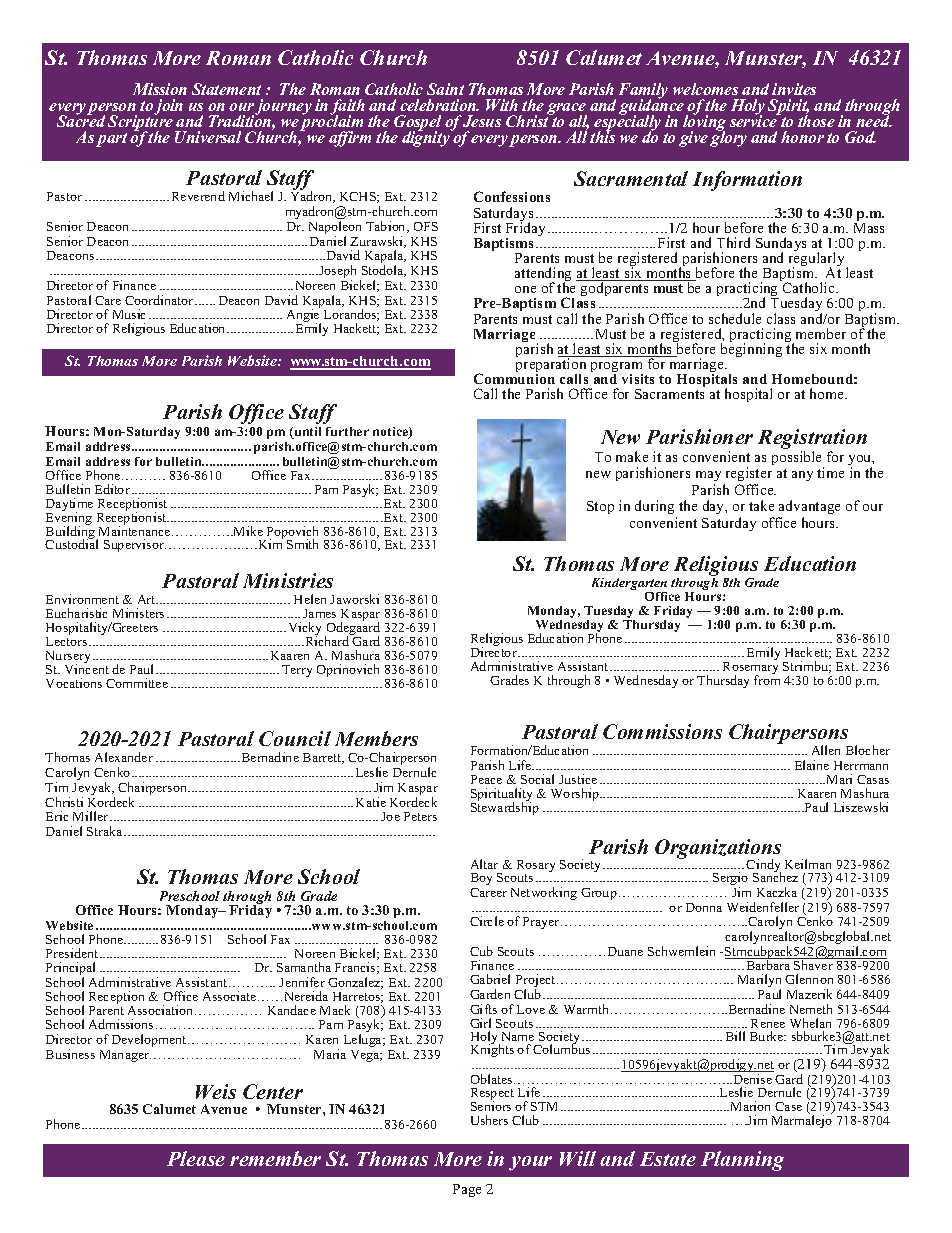  What do you see at coordinates (467, 1190) in the page?
I see `Page` at bounding box center [467, 1190].
